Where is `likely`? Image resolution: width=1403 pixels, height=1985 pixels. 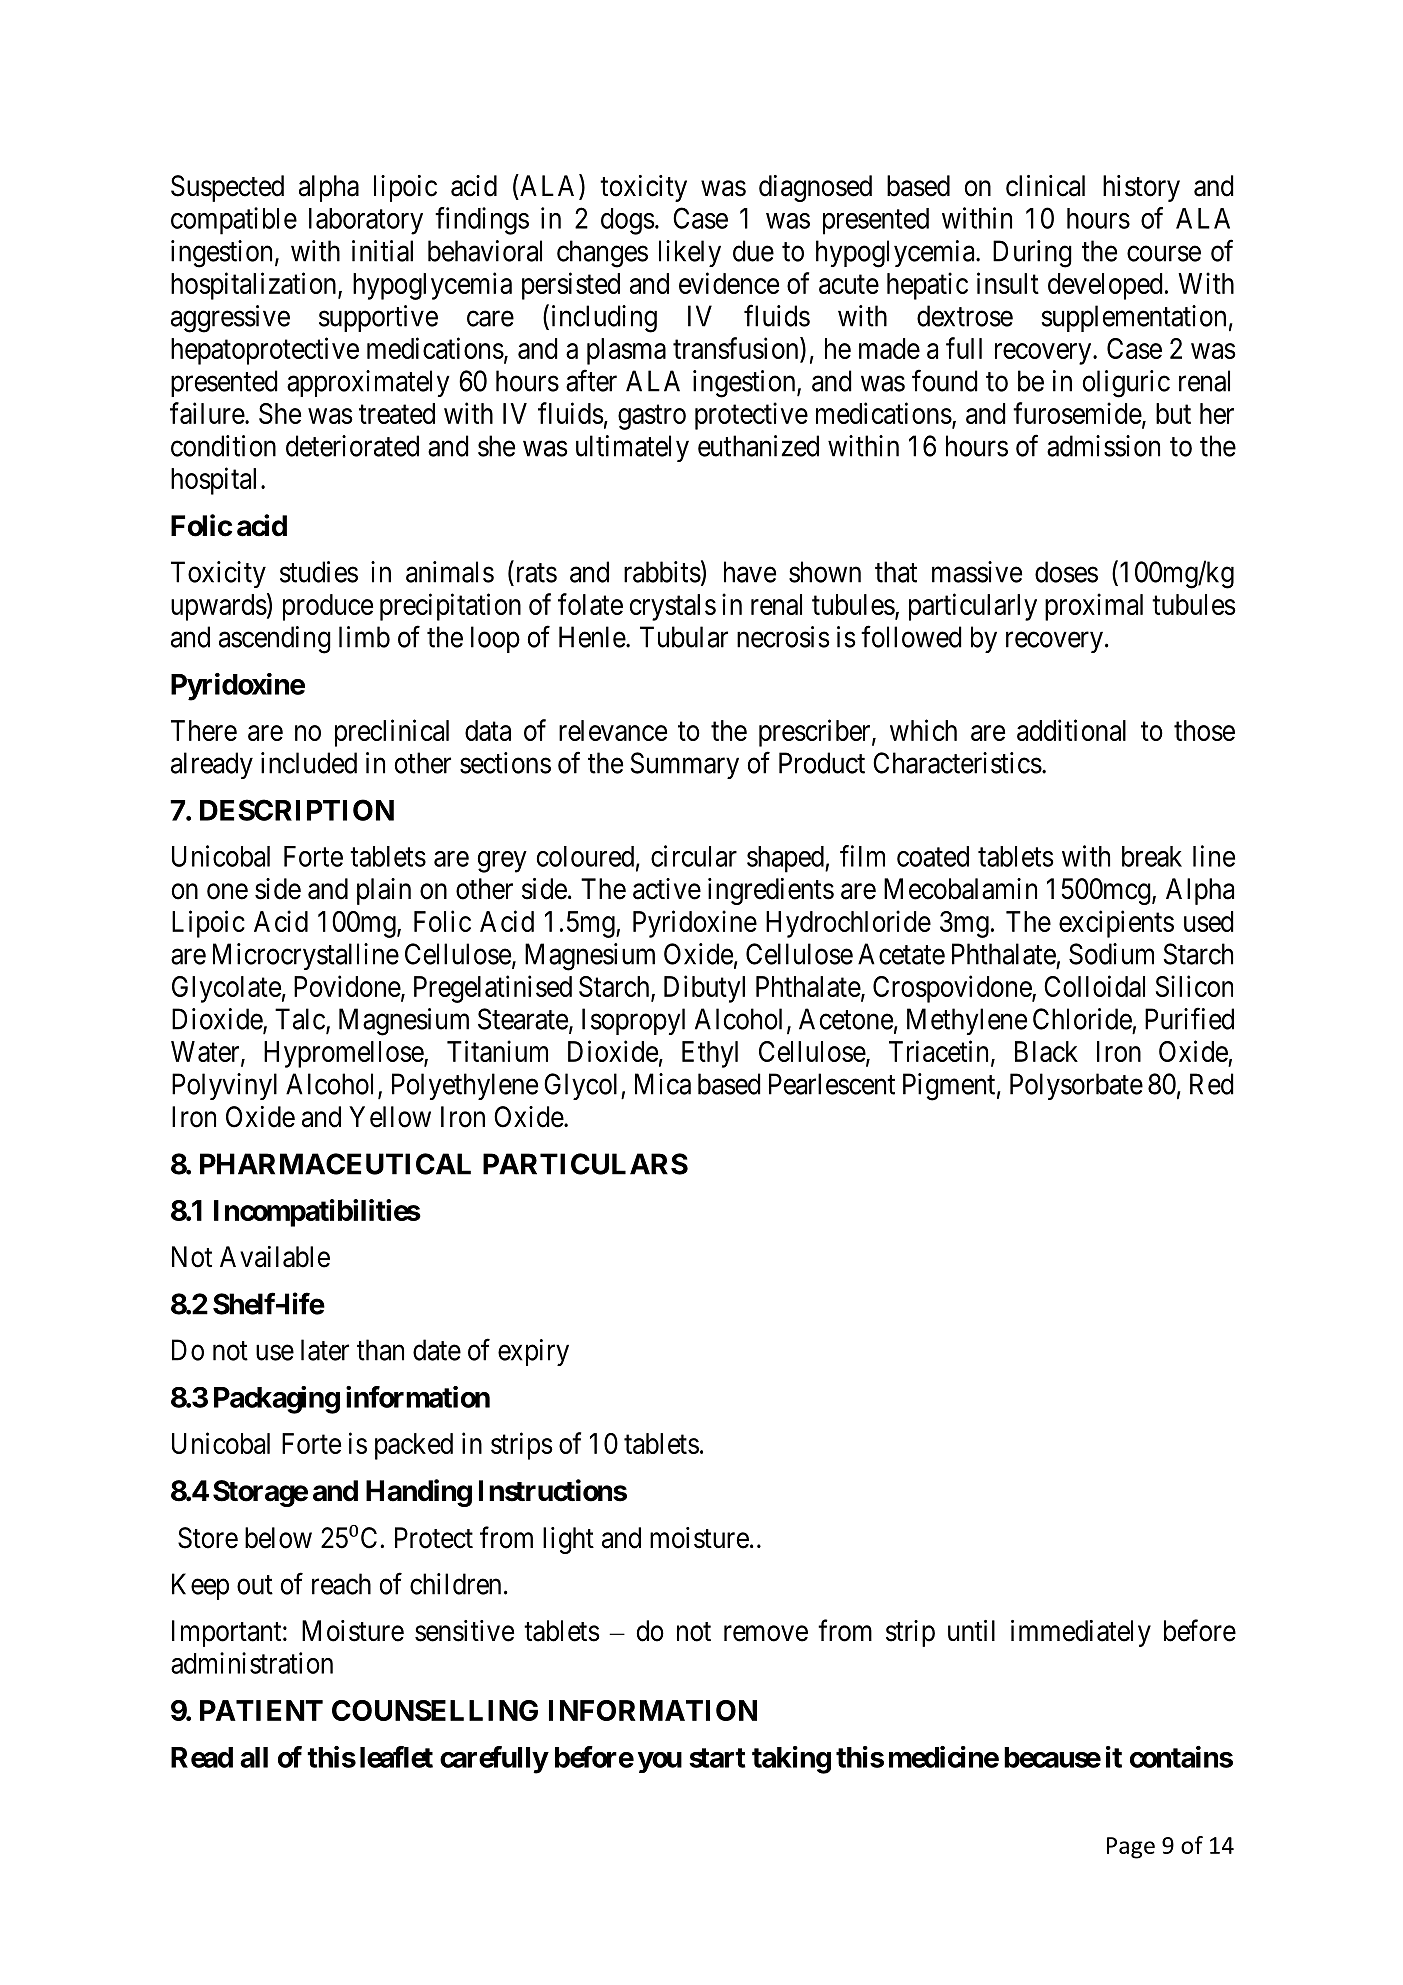 likely is located at coordinates (690, 253).
